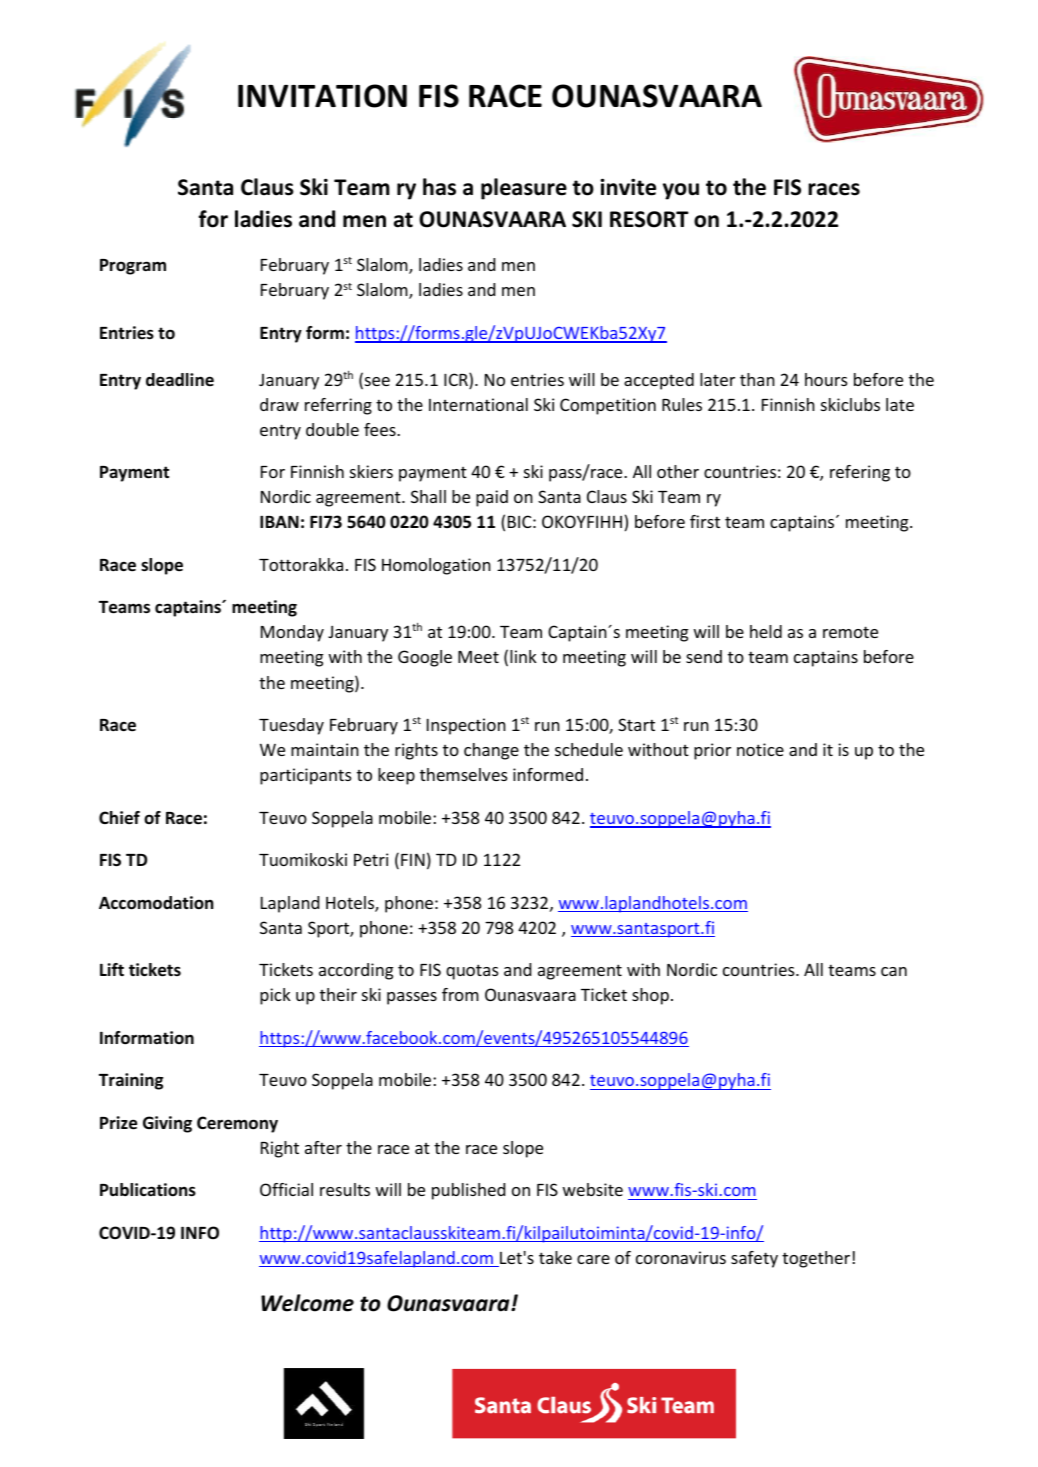  I want to click on Welcome, so click(307, 1303).
